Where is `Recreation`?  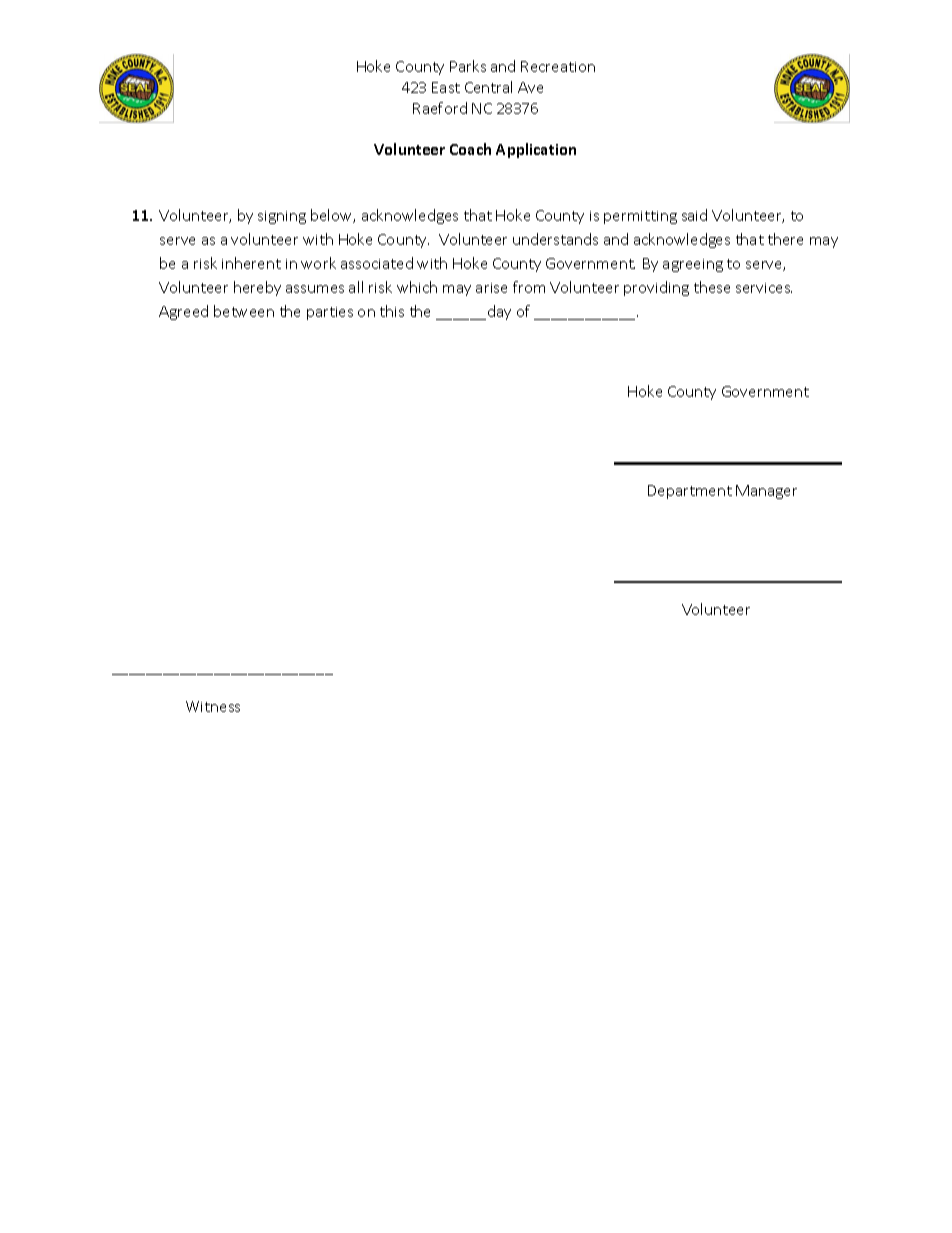
Recreation is located at coordinates (558, 66).
